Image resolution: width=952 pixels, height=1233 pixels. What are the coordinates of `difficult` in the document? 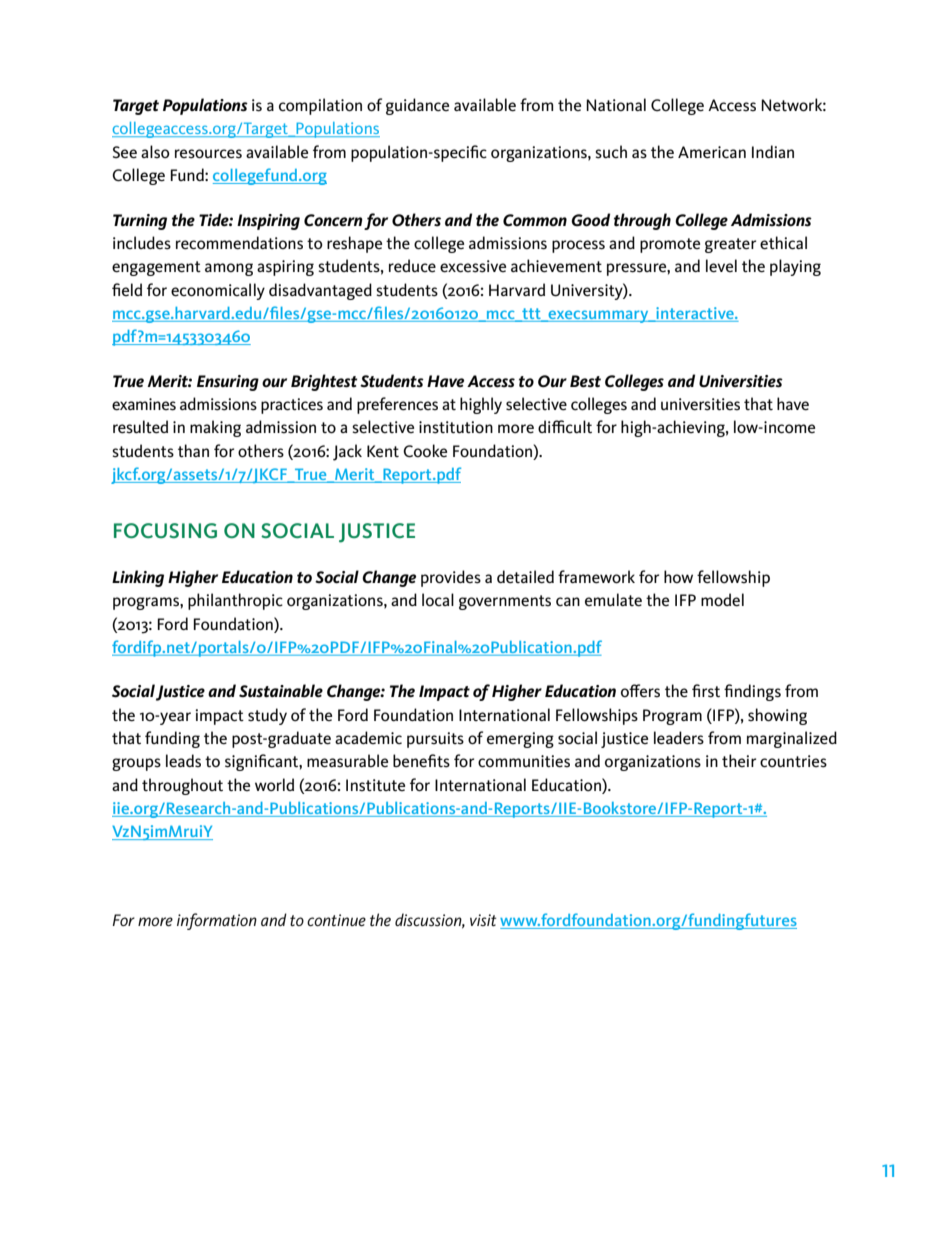 It's located at (565, 426).
